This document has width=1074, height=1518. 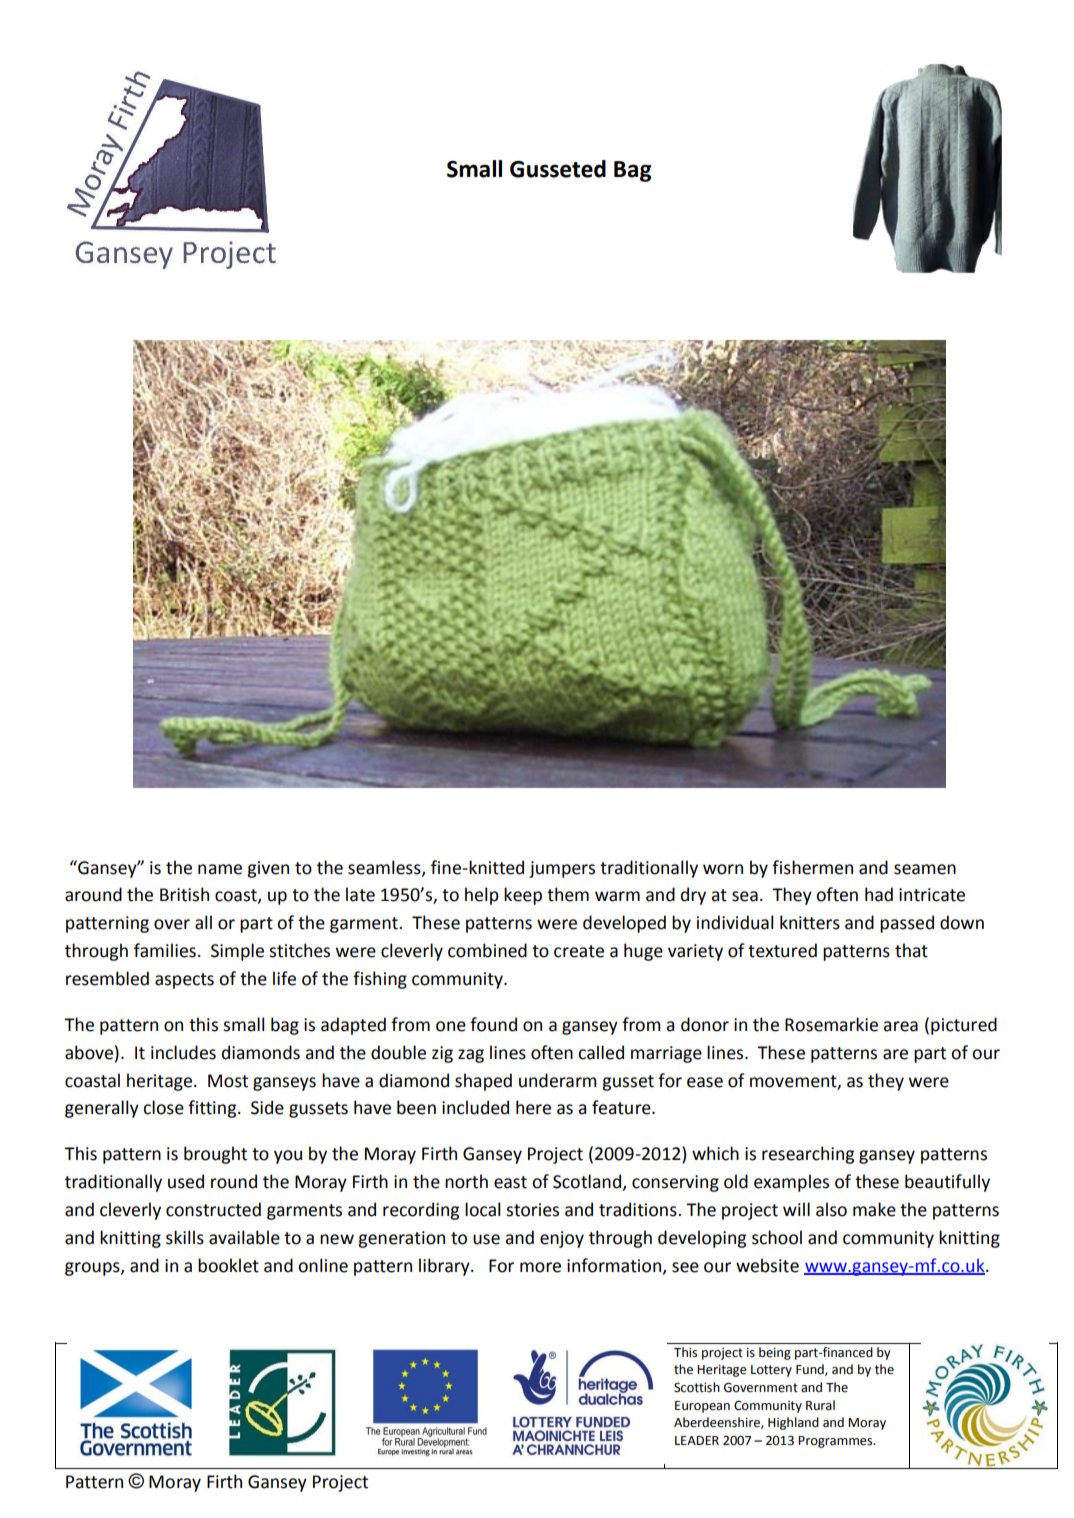 What do you see at coordinates (775, 1353) in the document?
I see `being` at bounding box center [775, 1353].
